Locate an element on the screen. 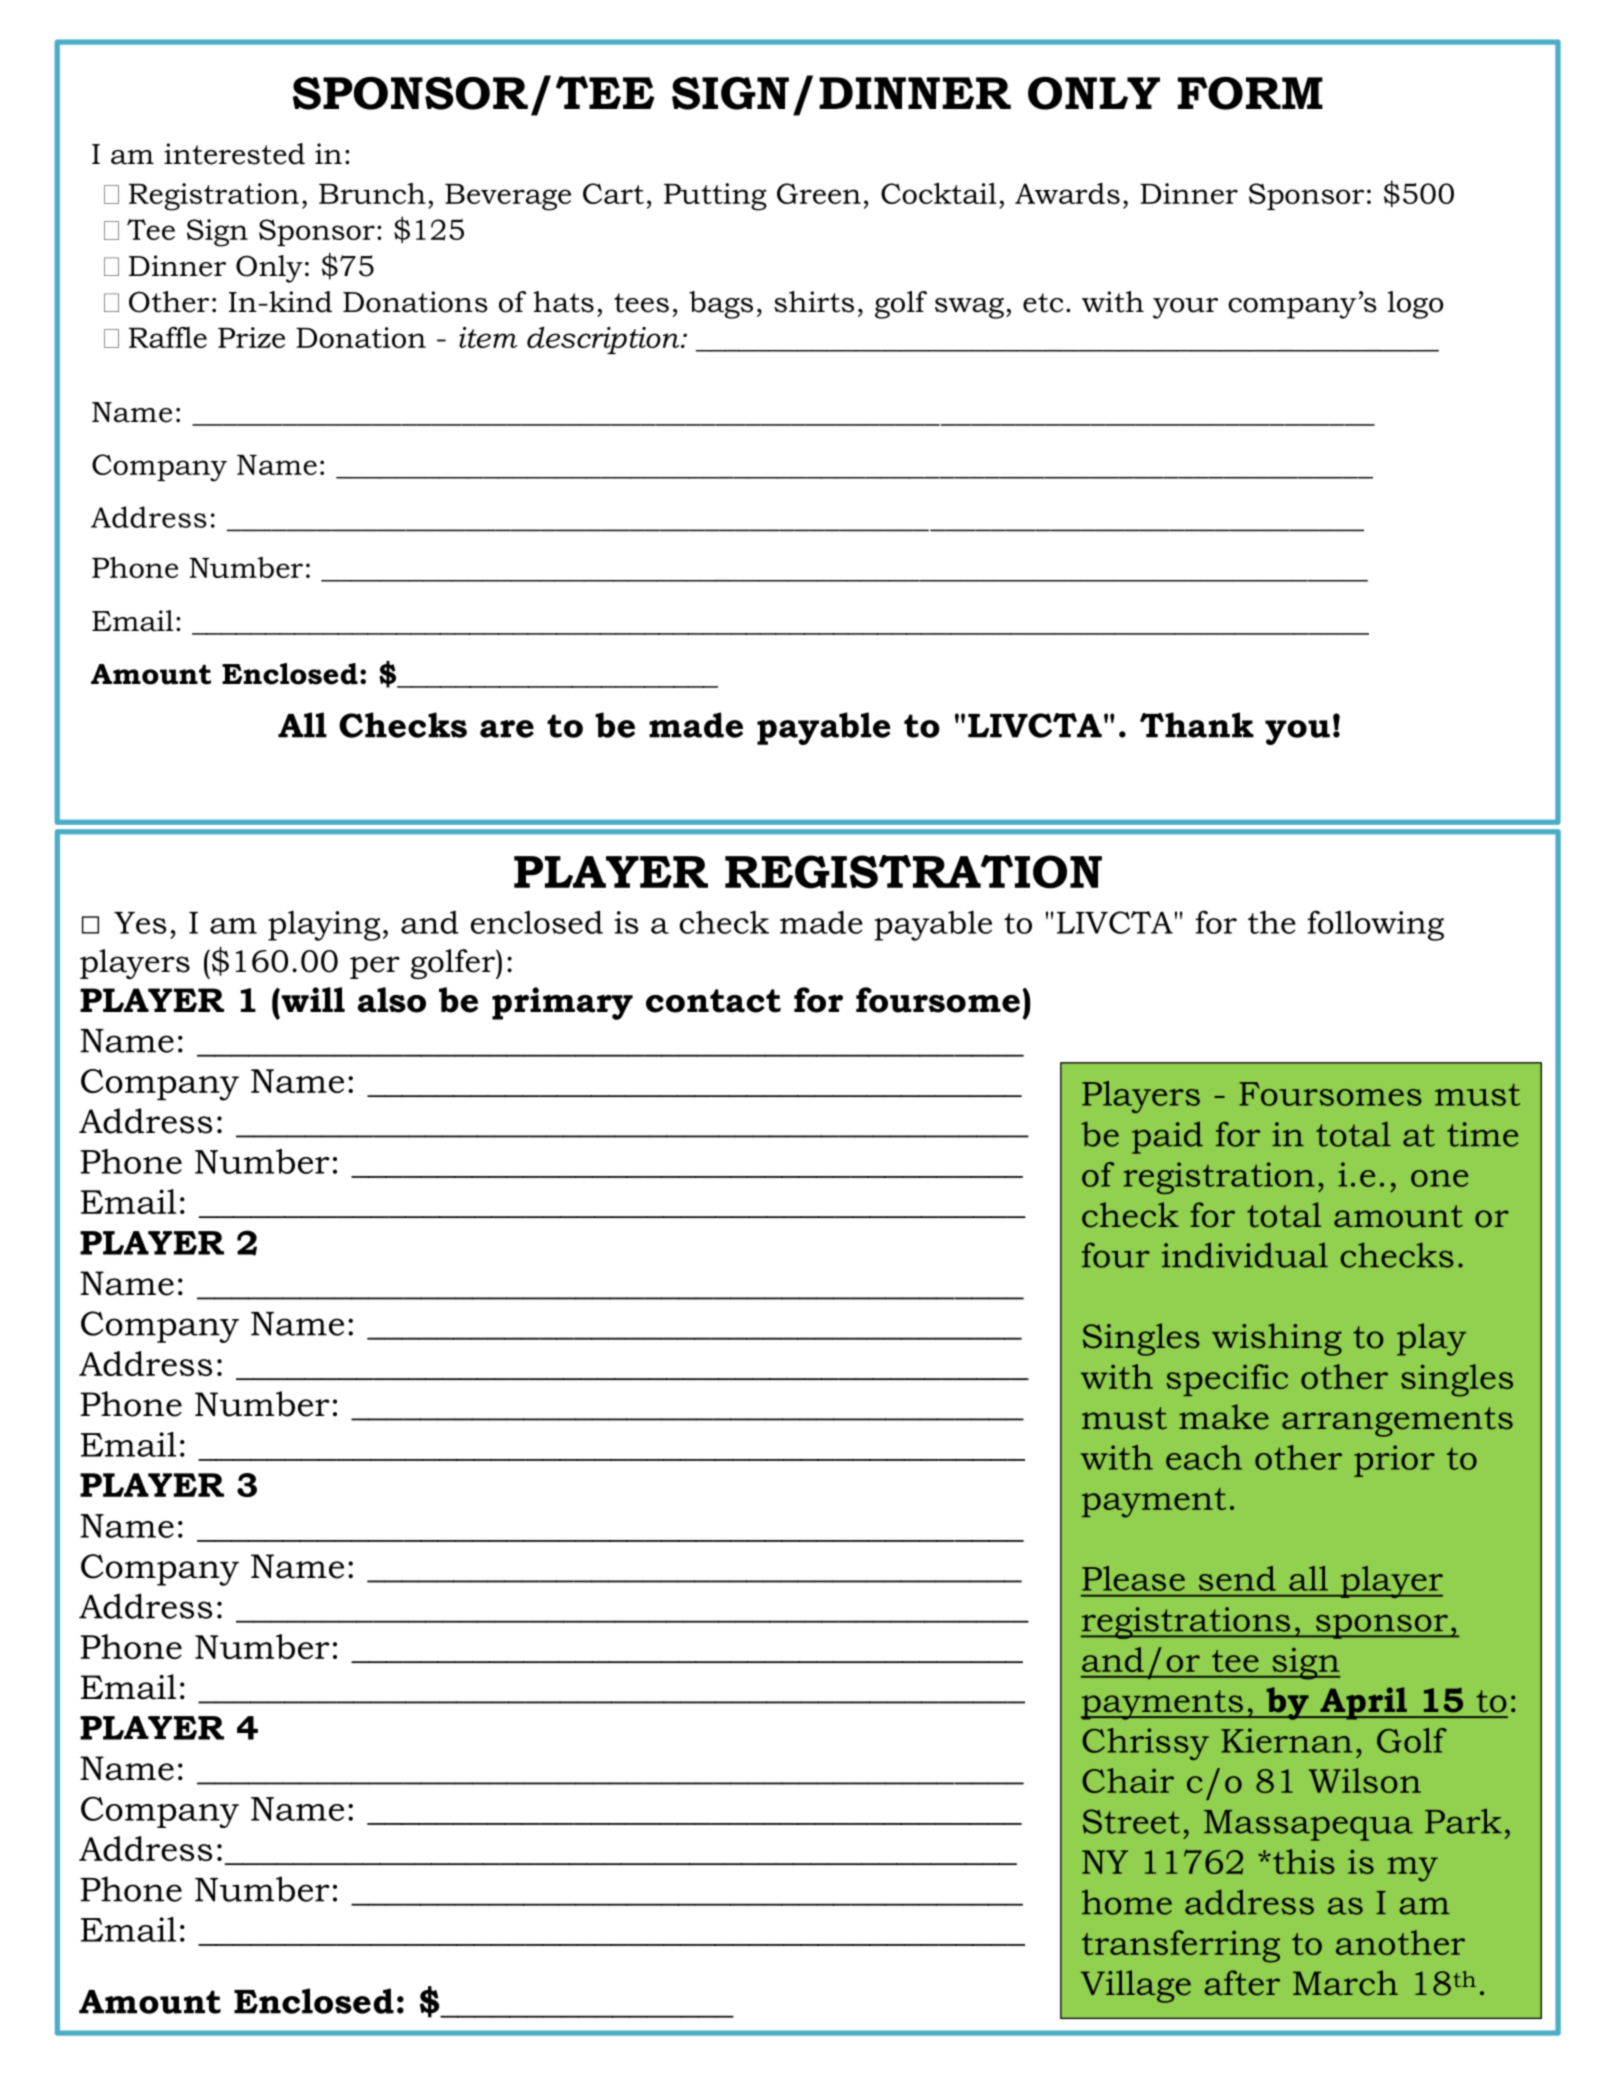 This screenshot has height=2098, width=1621. following is located at coordinates (1376, 925).
